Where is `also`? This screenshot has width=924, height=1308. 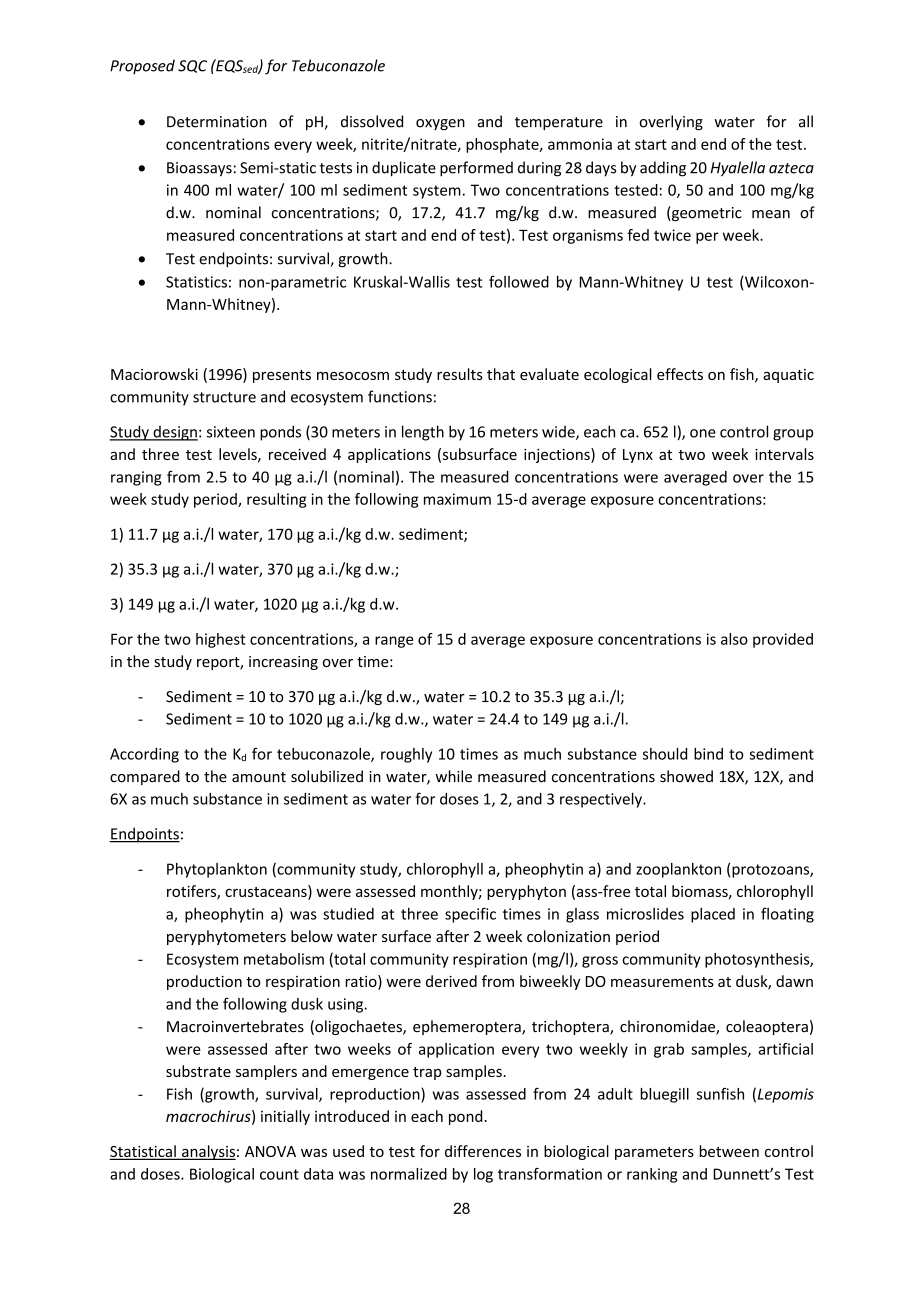
also is located at coordinates (734, 639).
